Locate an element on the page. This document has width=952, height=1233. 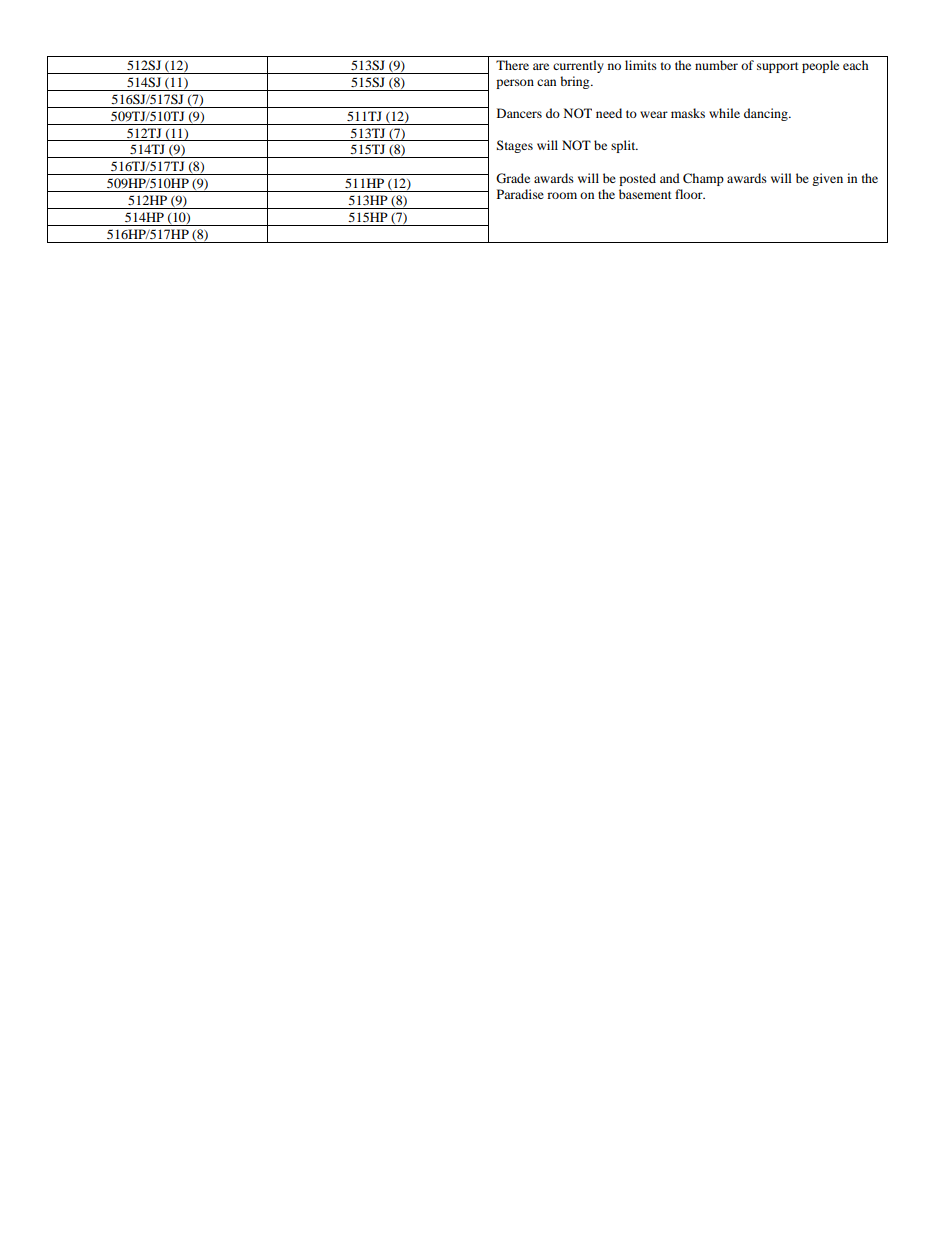
wear is located at coordinates (654, 114).
